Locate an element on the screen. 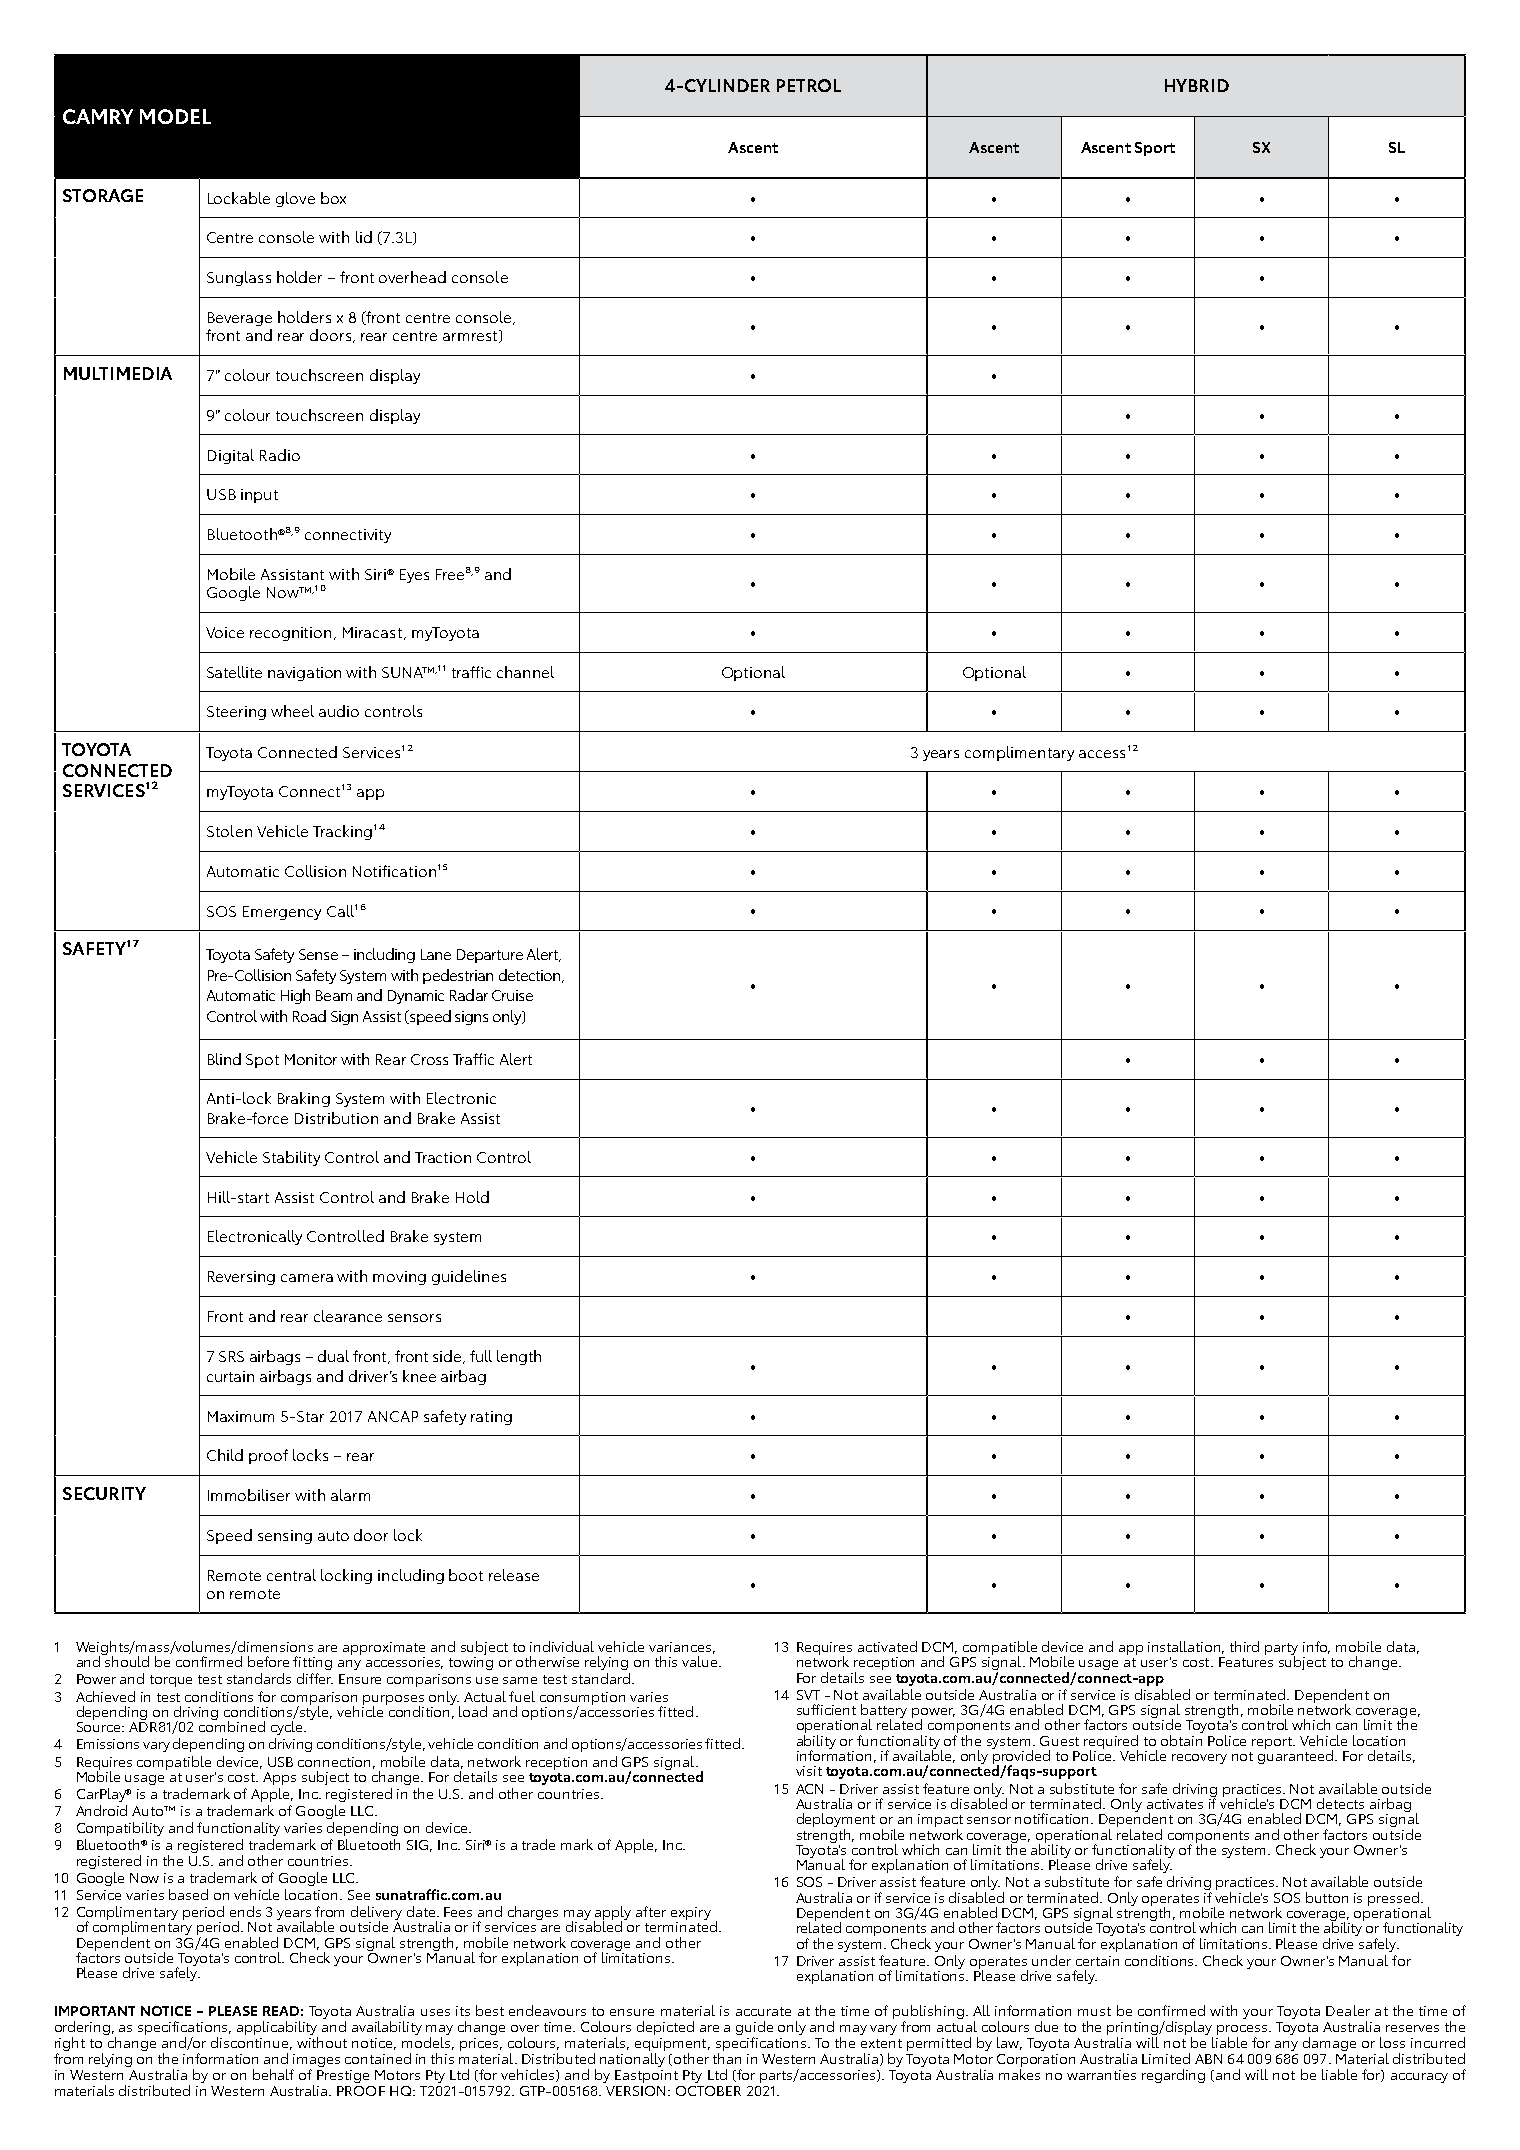  PETROL is located at coordinates (809, 85).
